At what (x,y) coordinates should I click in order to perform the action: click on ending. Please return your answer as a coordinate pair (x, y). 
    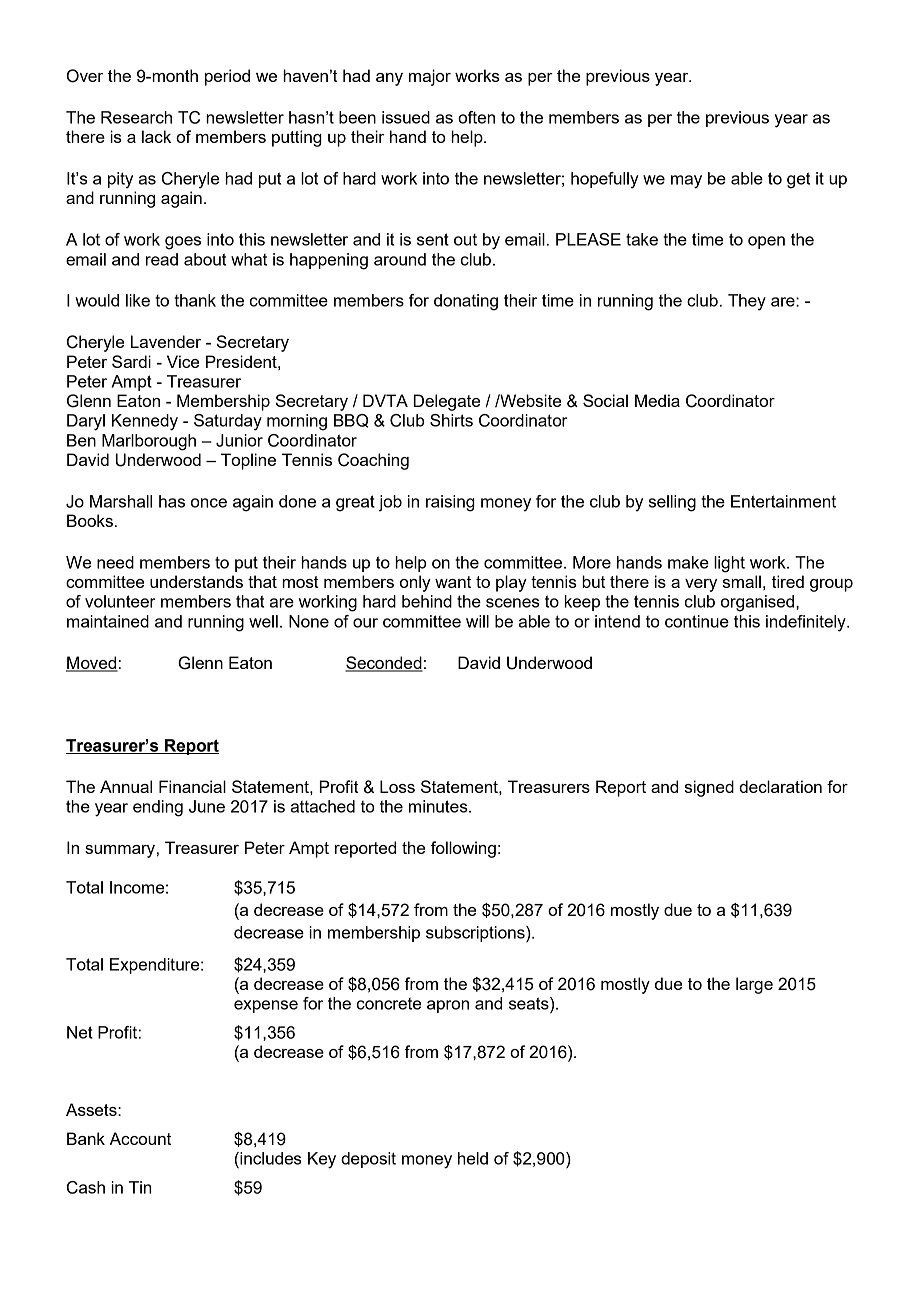
    Looking at the image, I should click on (158, 808).
